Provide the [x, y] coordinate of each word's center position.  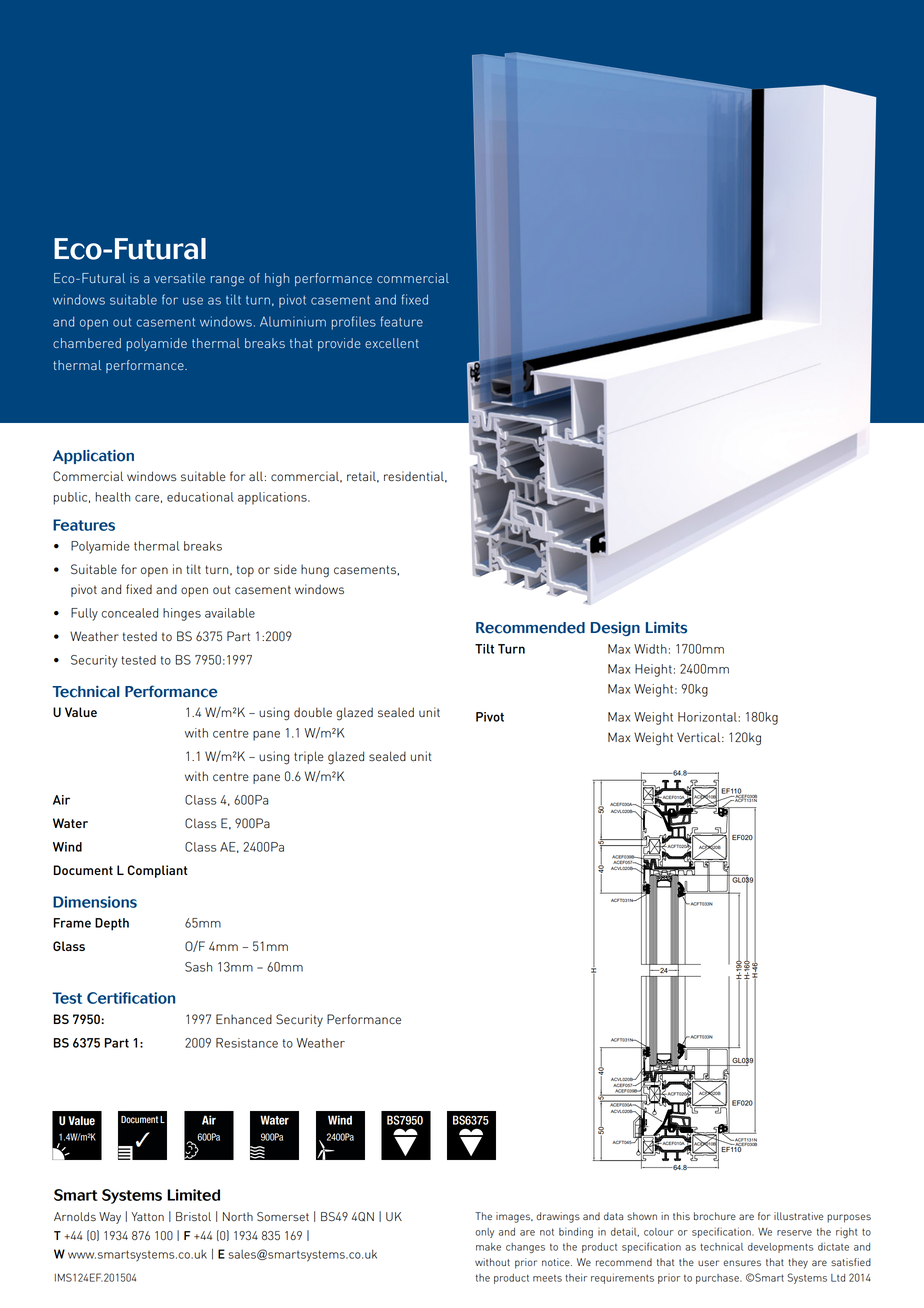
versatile [179, 278]
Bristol [193, 1217]
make [488, 1247]
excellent [392, 343]
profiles [354, 323]
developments [780, 1248]
